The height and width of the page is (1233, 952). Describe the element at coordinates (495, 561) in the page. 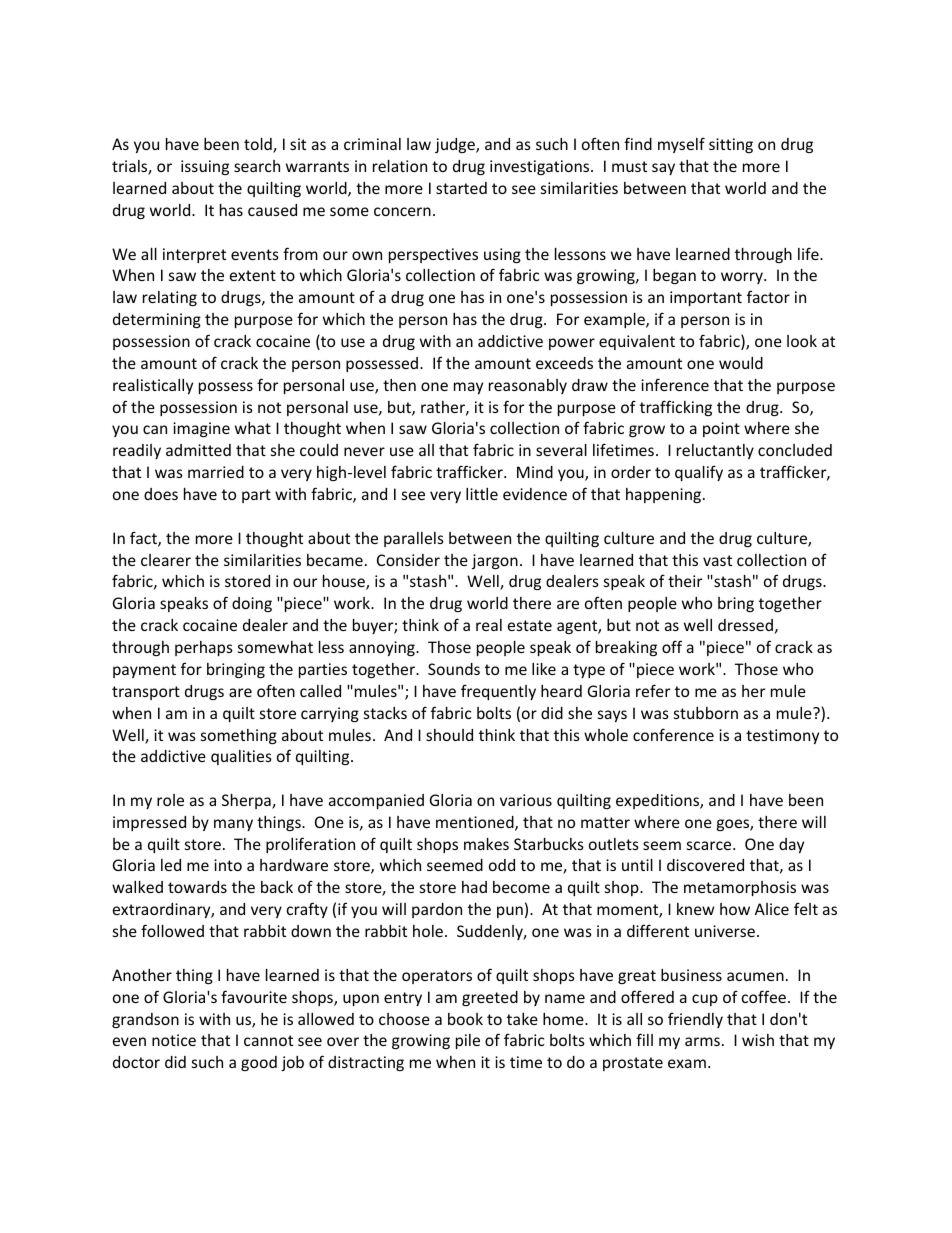

I see `jargon` at that location.
